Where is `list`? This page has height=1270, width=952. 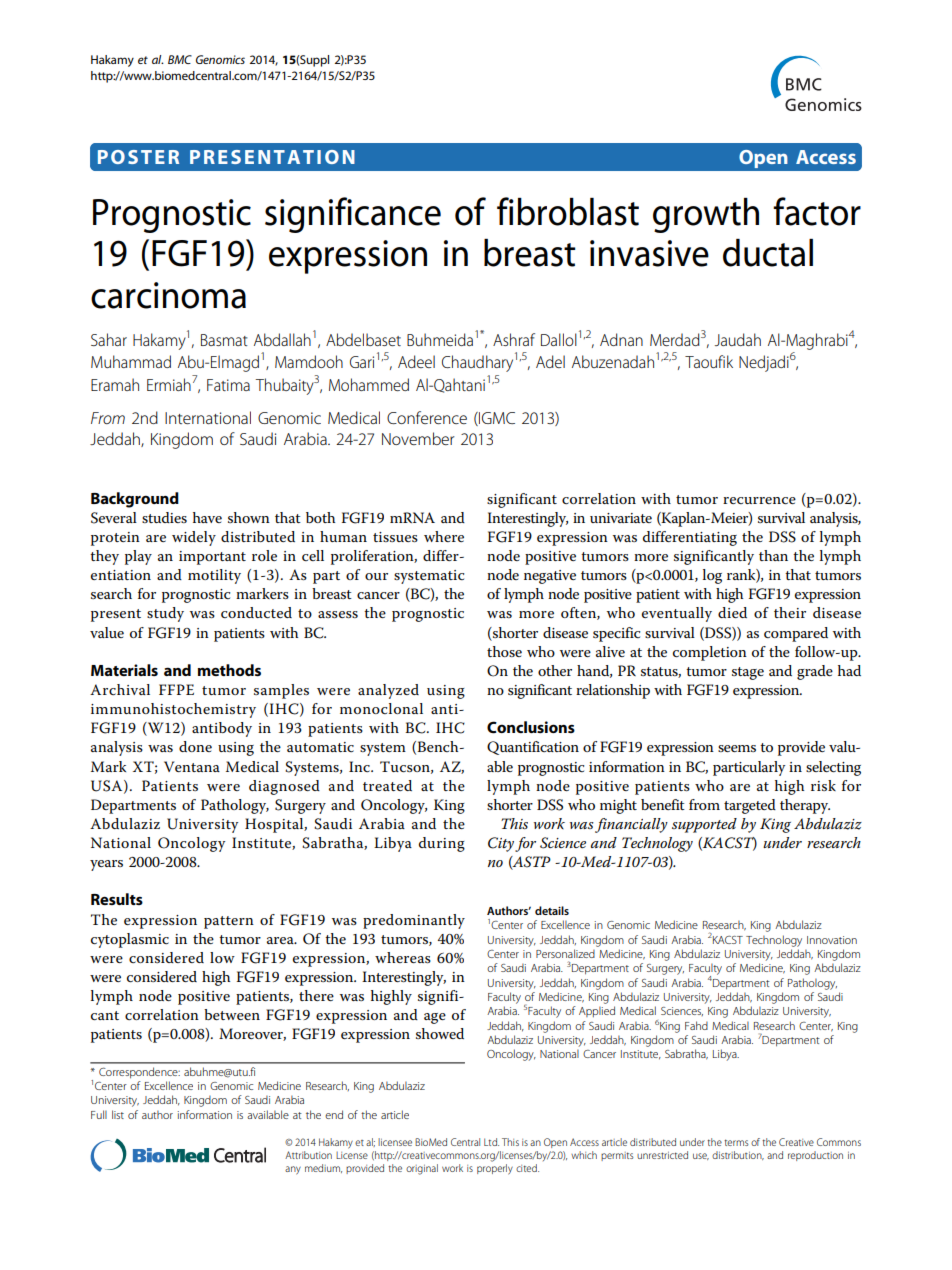
list is located at coordinates (118, 1114).
